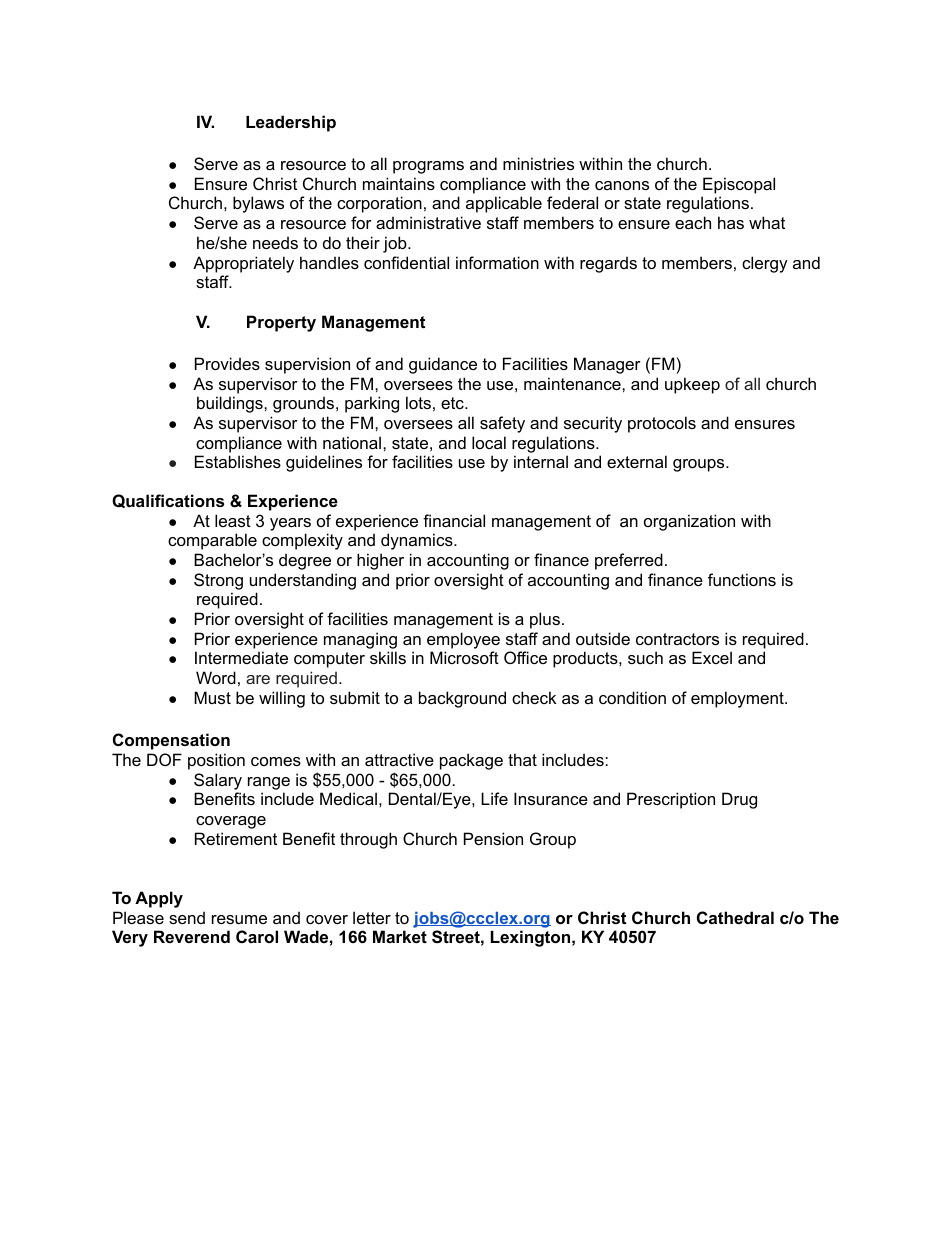 This screenshot has width=952, height=1233. Describe the element at coordinates (428, 167) in the screenshot. I see `programs` at that location.
